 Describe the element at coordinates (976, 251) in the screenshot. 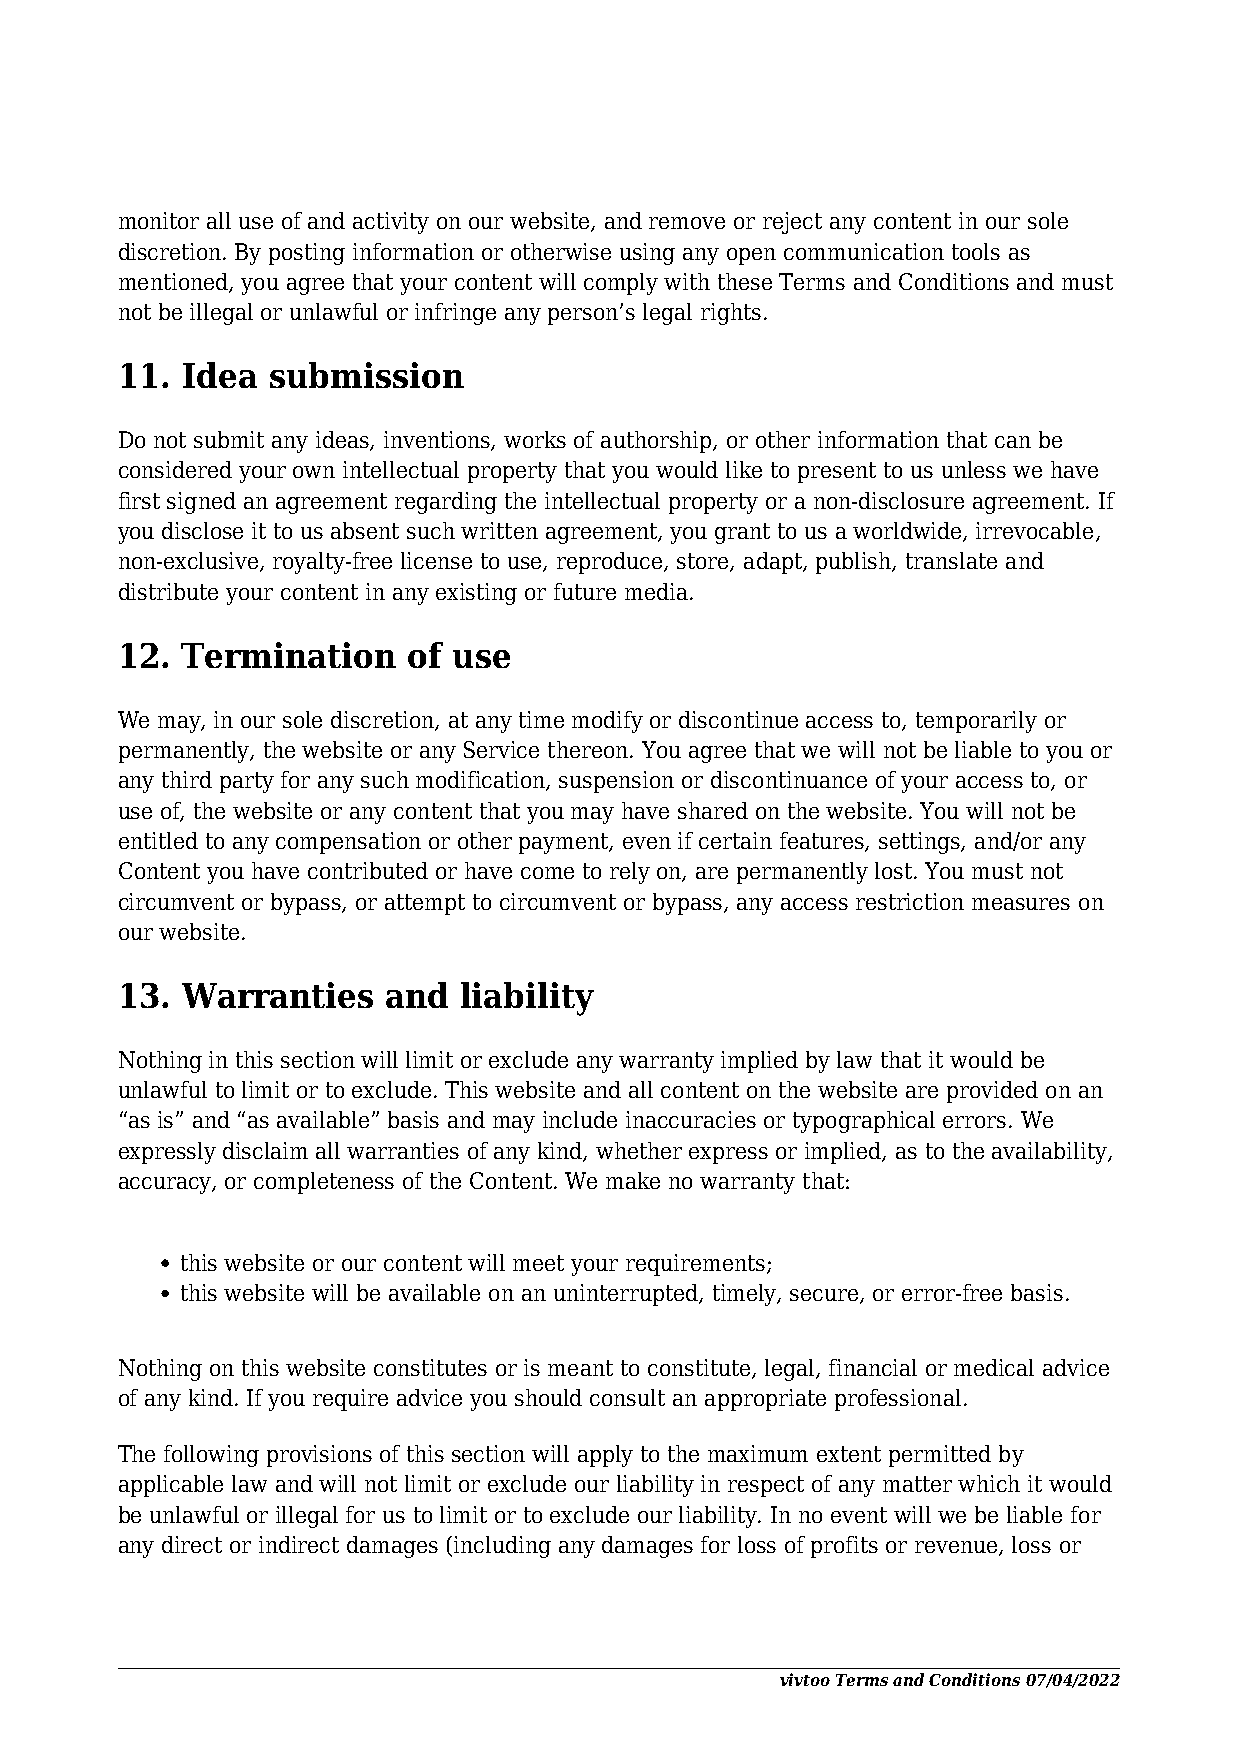

I see `tools` at that location.
